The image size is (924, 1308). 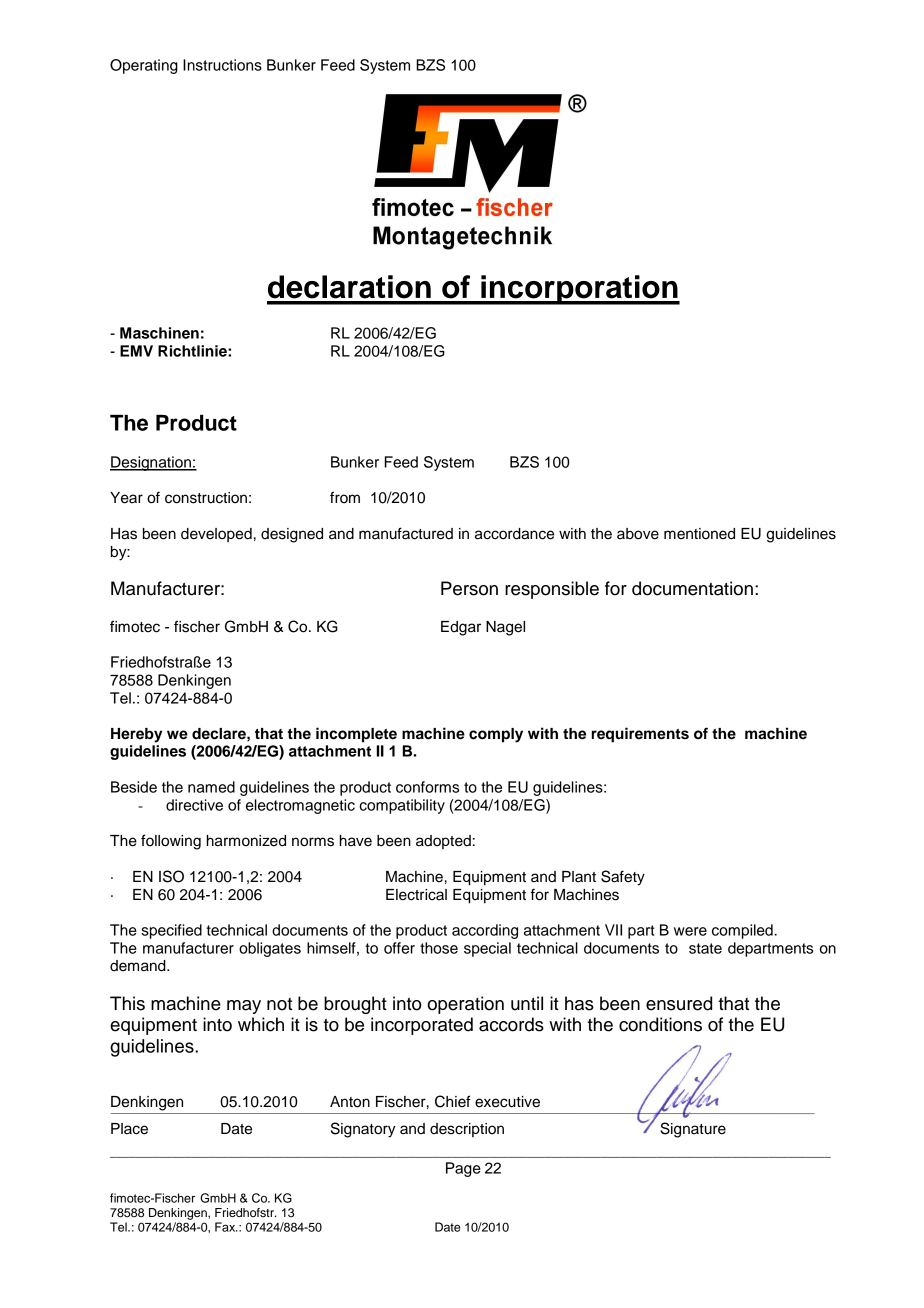 I want to click on Page, so click(x=463, y=1169).
